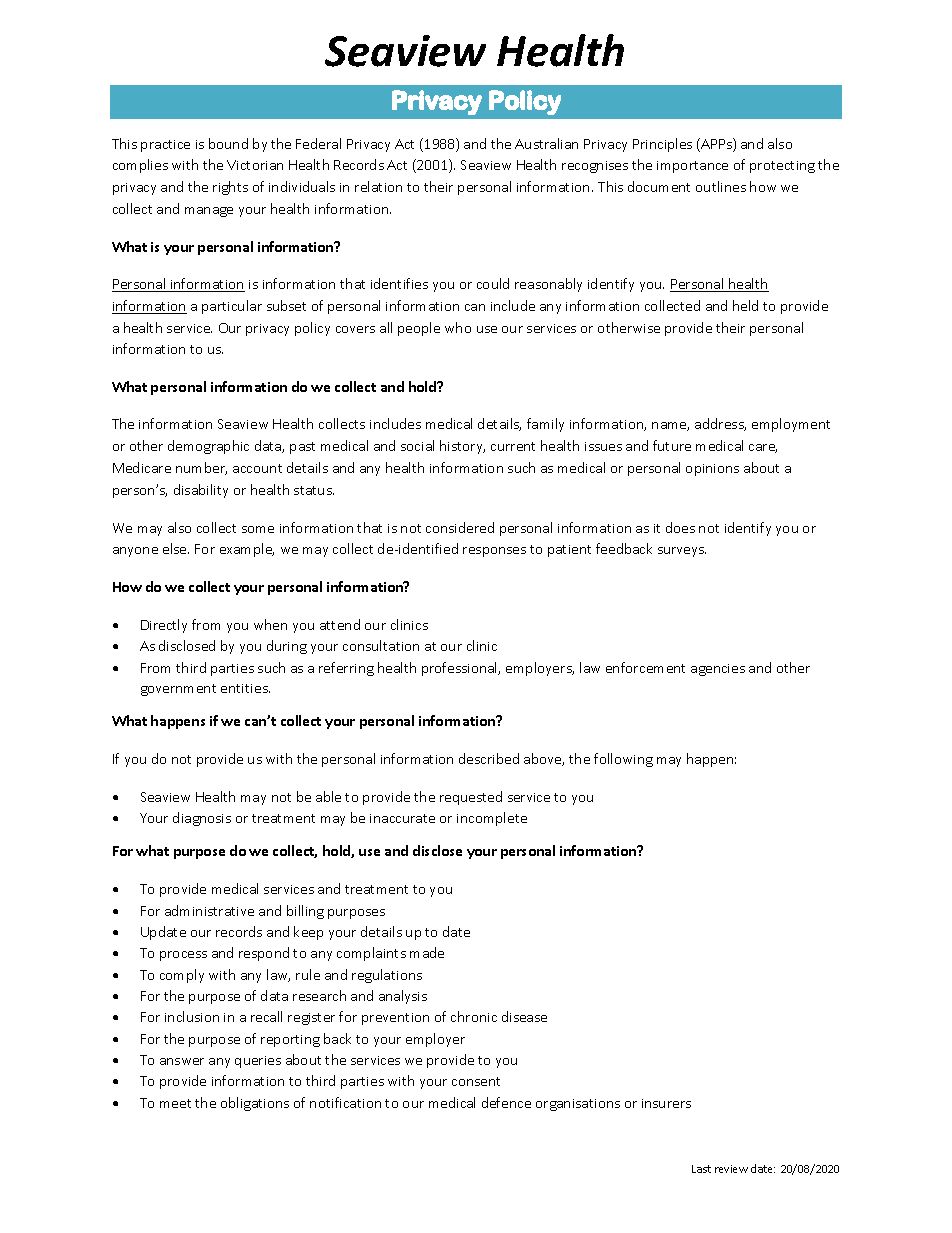 The image size is (952, 1233). What do you see at coordinates (718, 670) in the screenshot?
I see `agencies` at bounding box center [718, 670].
